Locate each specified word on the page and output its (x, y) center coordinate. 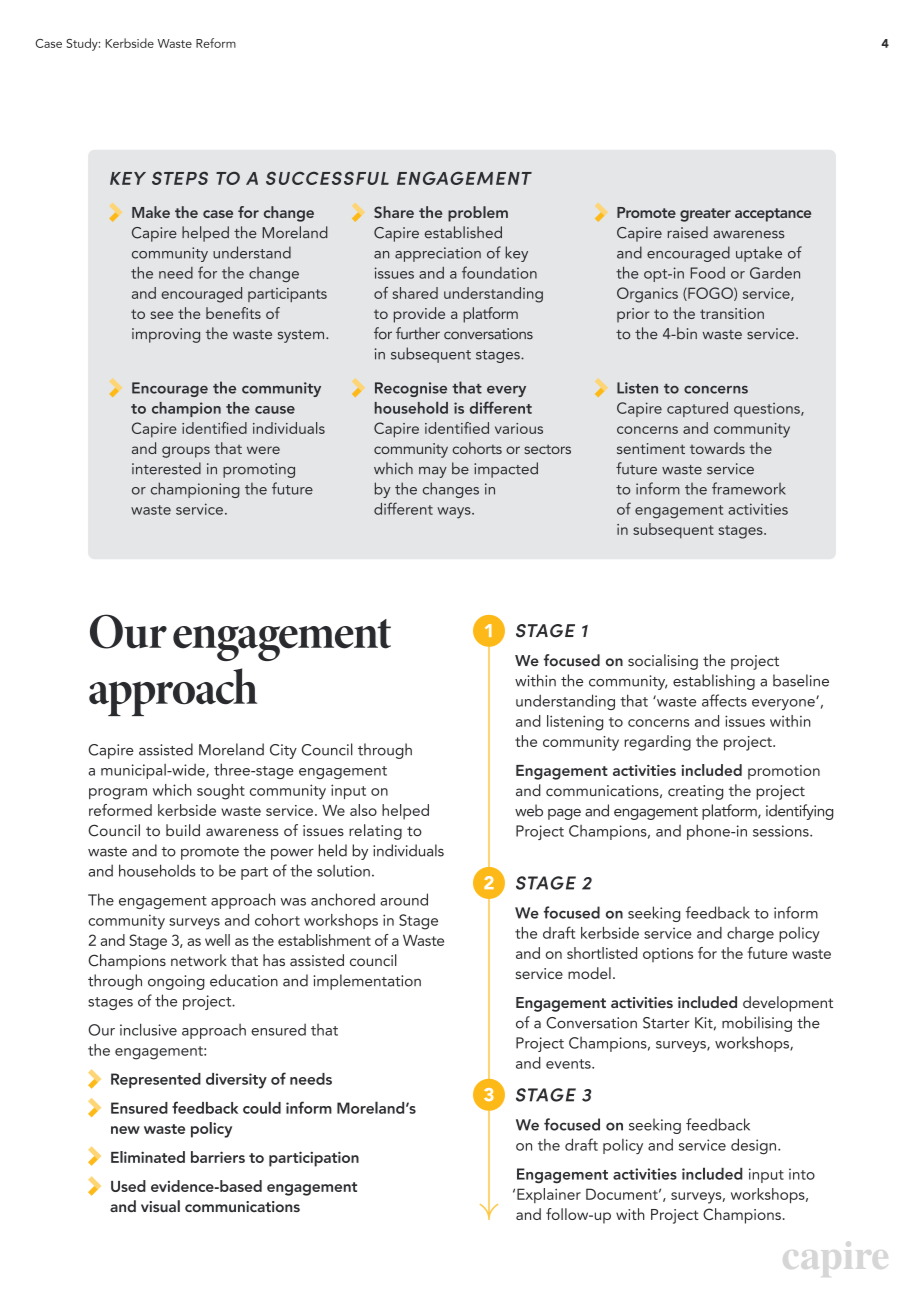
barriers (218, 1157)
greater (705, 215)
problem (478, 214)
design (753, 1146)
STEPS (180, 178)
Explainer (549, 1195)
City (283, 751)
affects (724, 700)
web (529, 810)
